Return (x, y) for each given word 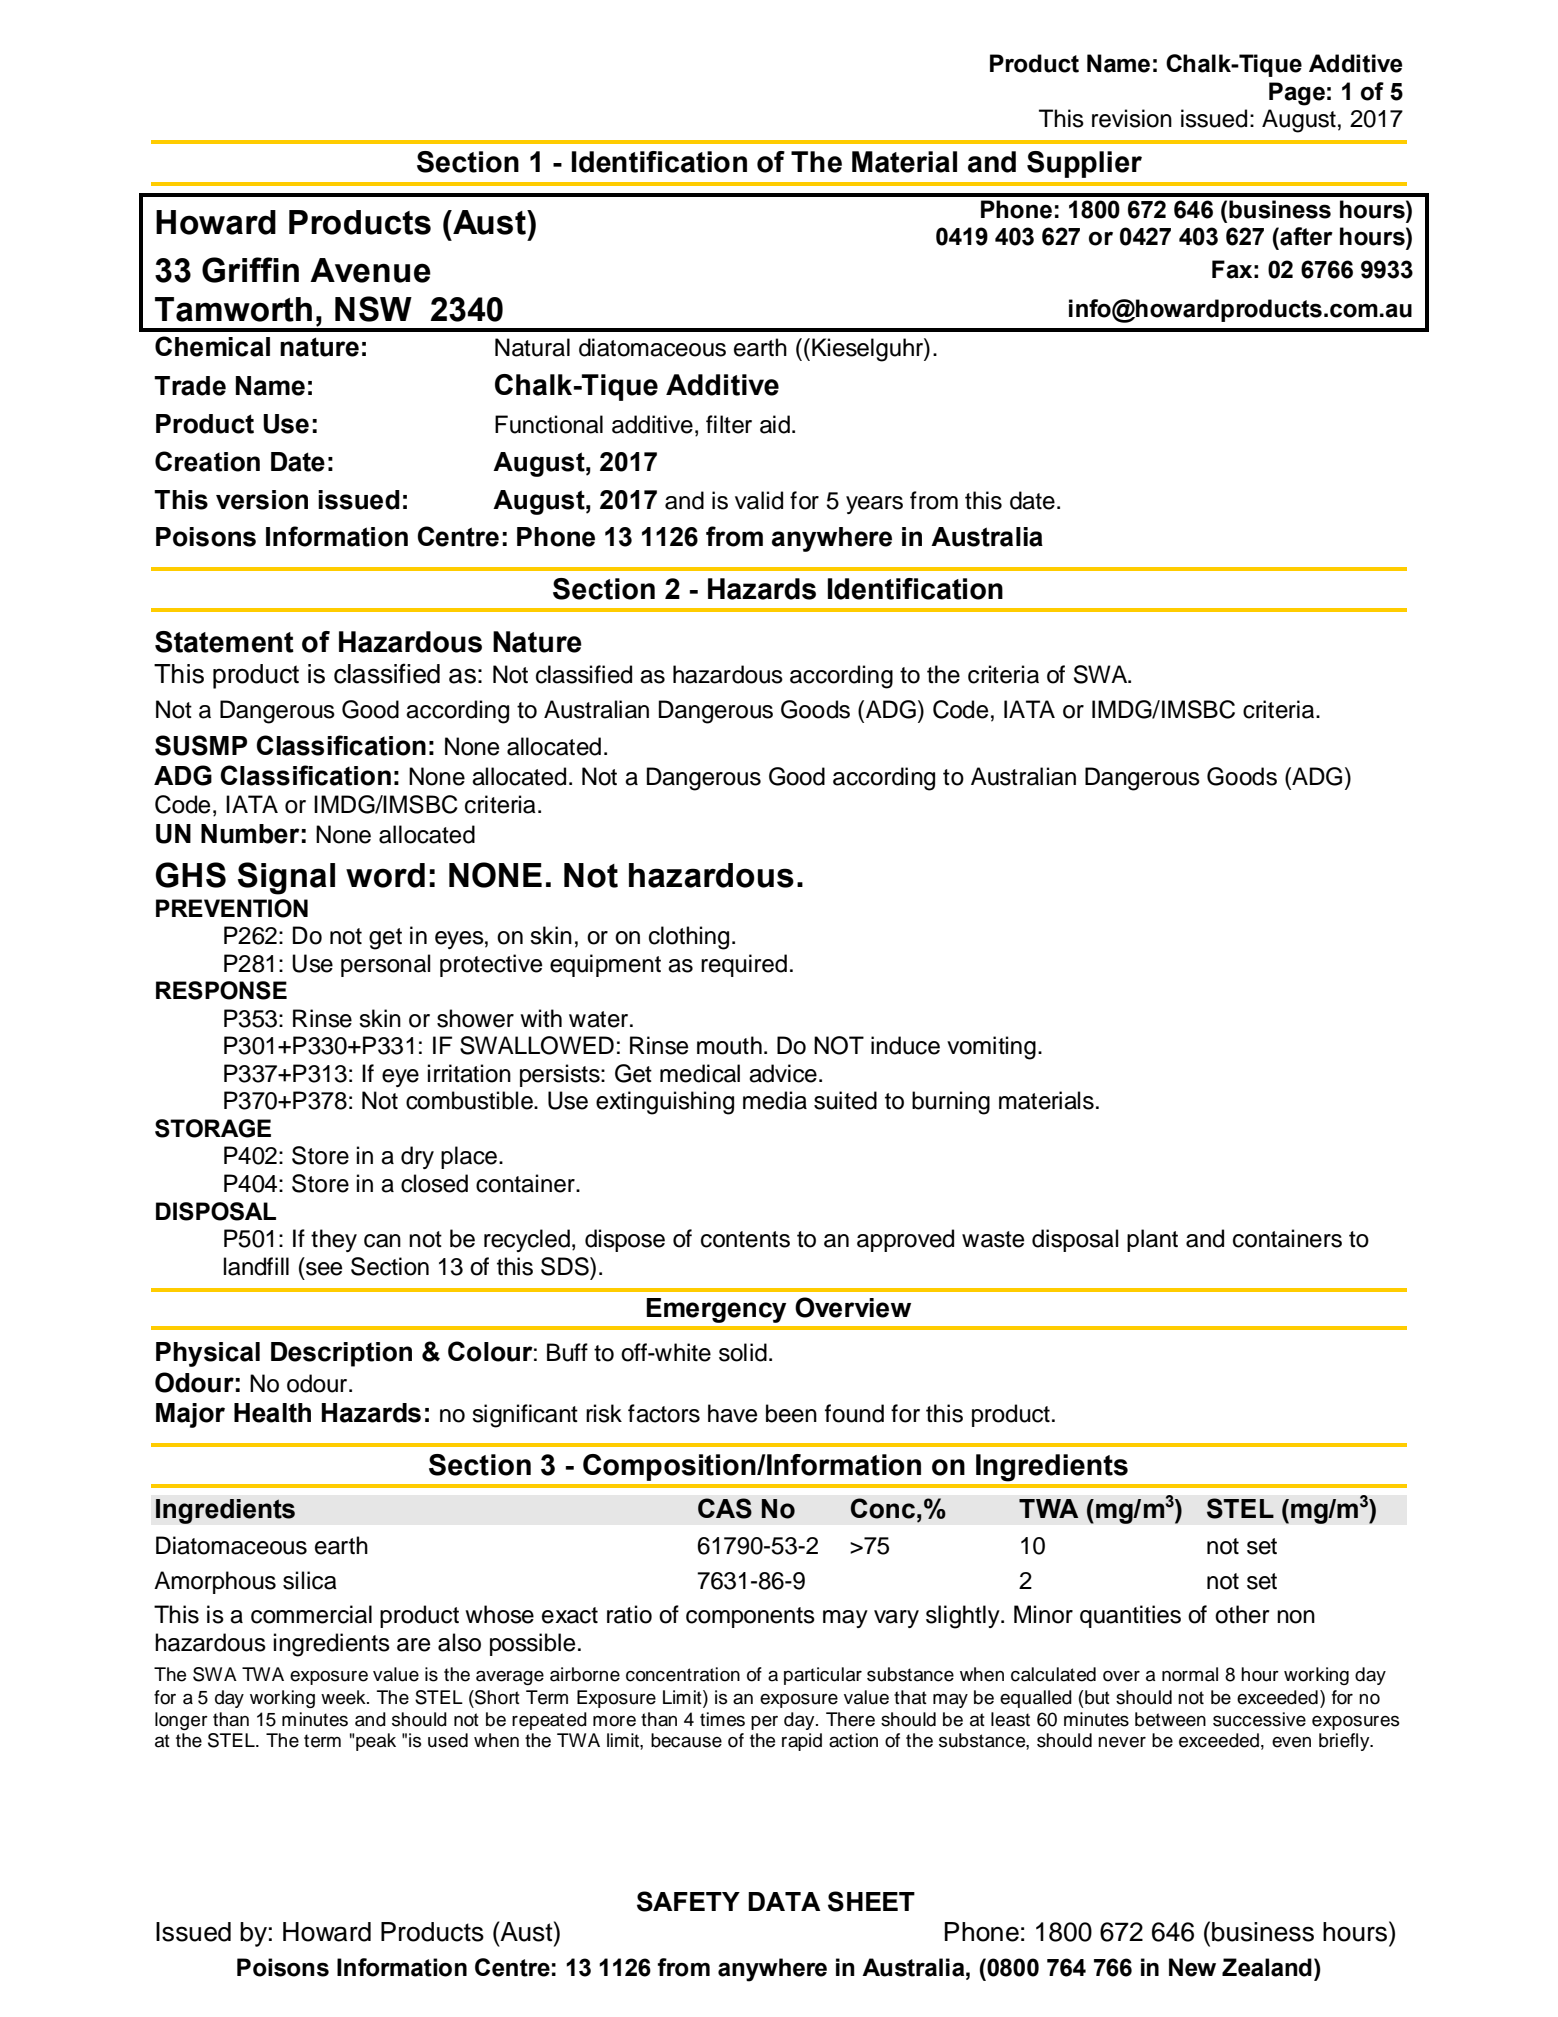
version (262, 500)
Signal (286, 878)
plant (1152, 1240)
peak (376, 1742)
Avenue (370, 270)
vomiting (991, 1048)
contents (745, 1239)
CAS (725, 1508)
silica (310, 1580)
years (874, 505)
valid (759, 500)
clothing (689, 938)
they (334, 1240)
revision (1132, 118)
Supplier (1084, 164)
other (1242, 1614)
